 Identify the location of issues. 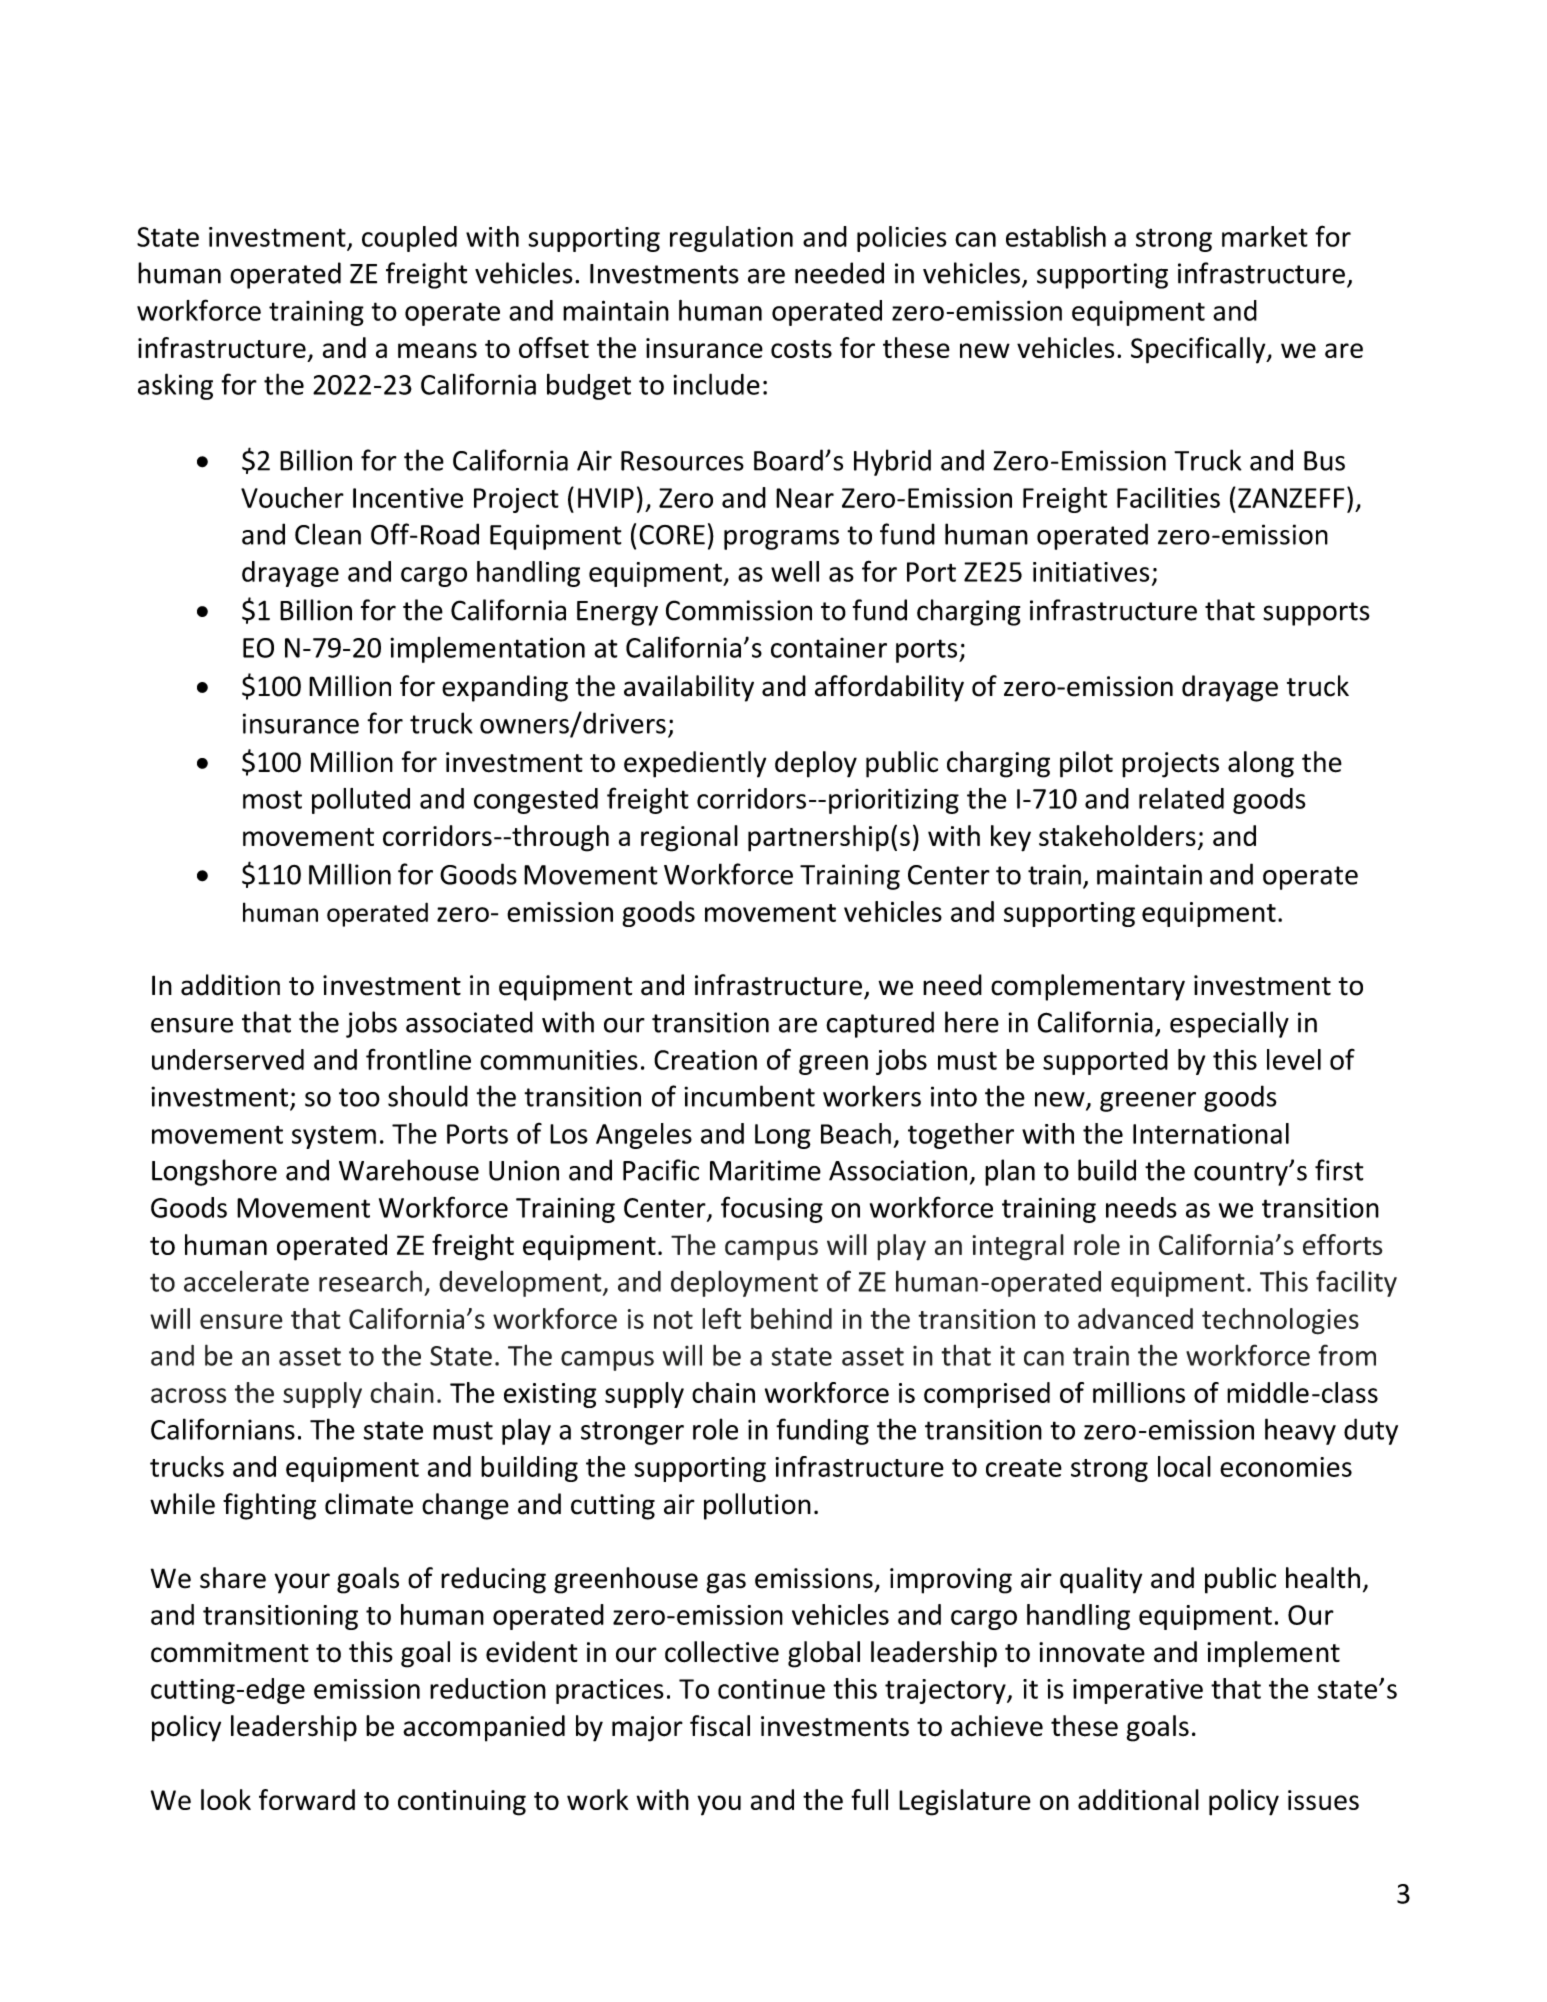
(1323, 1800).
